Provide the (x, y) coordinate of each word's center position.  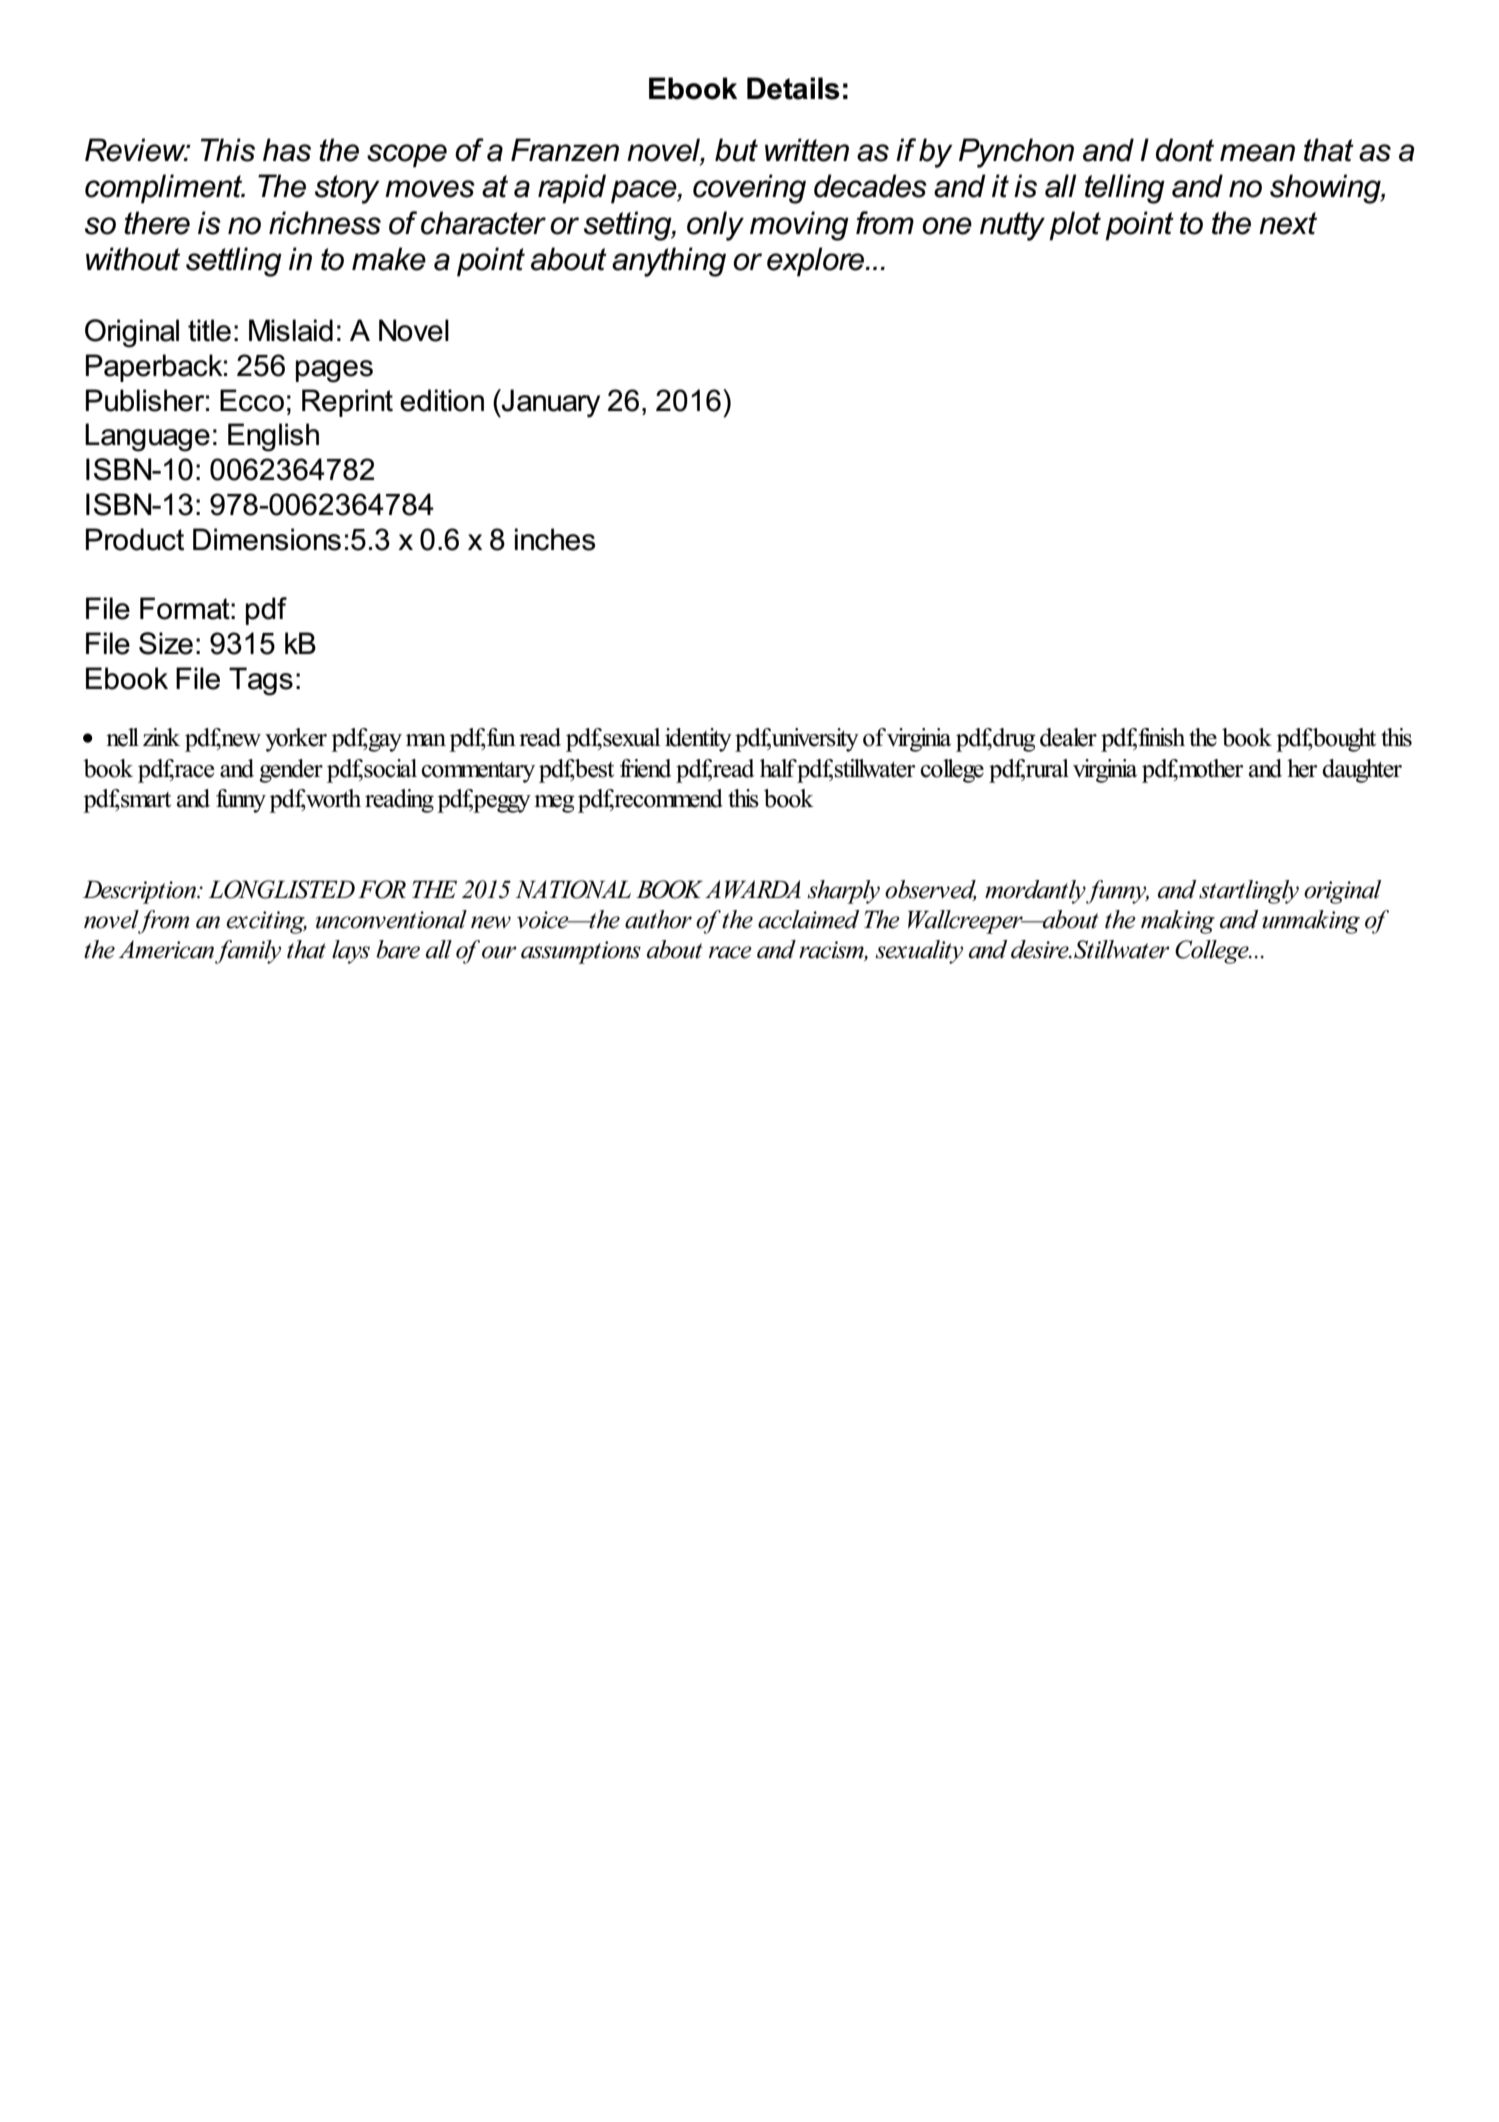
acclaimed (808, 919)
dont (1185, 150)
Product (135, 539)
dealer (1068, 737)
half (779, 768)
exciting (266, 922)
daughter (1362, 771)
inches (555, 539)
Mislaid (291, 330)
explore (816, 262)
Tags (261, 681)
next (1288, 223)
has (287, 150)
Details (793, 88)
